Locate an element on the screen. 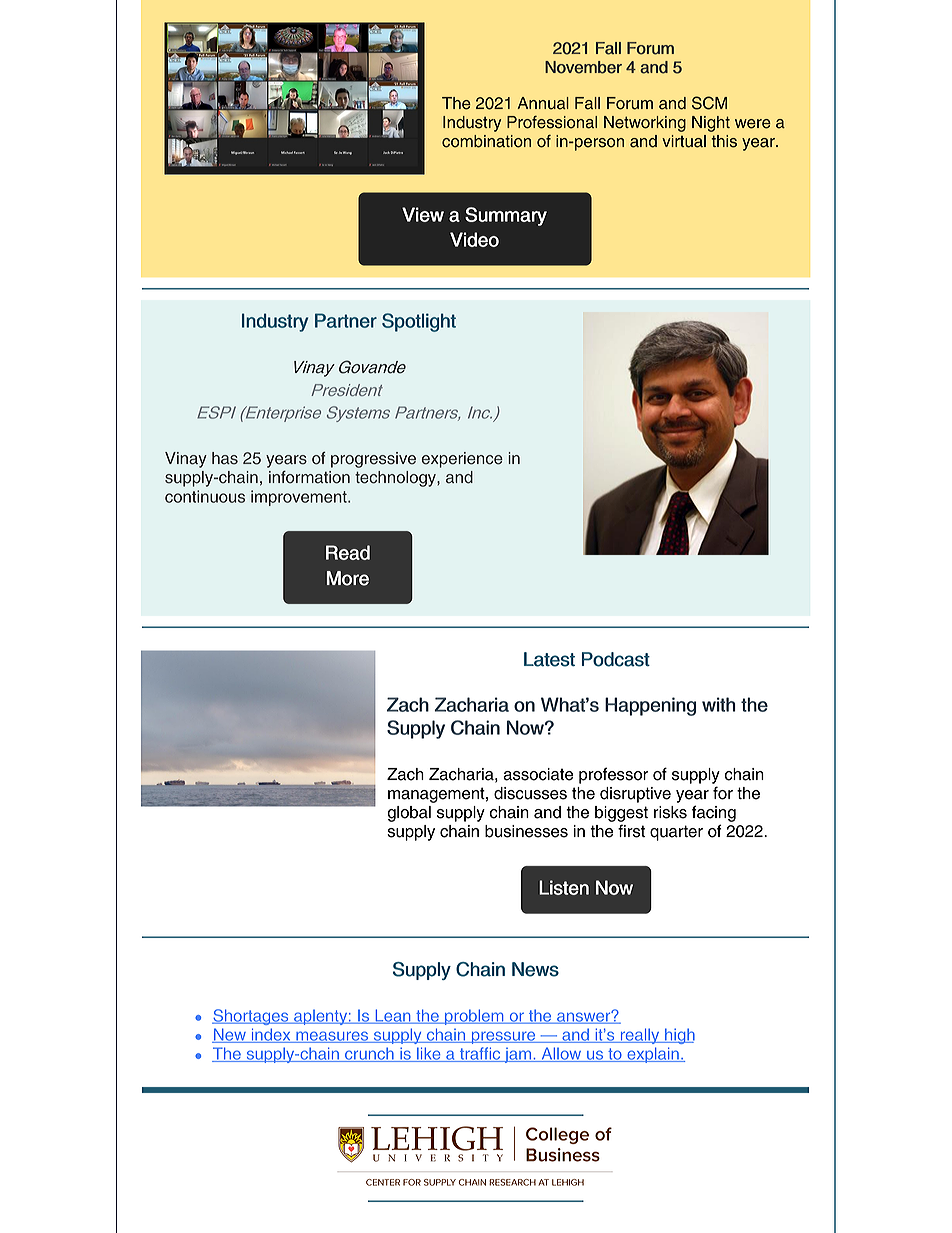 Image resolution: width=952 pixels, height=1233 pixels. problem is located at coordinates (474, 1017).
